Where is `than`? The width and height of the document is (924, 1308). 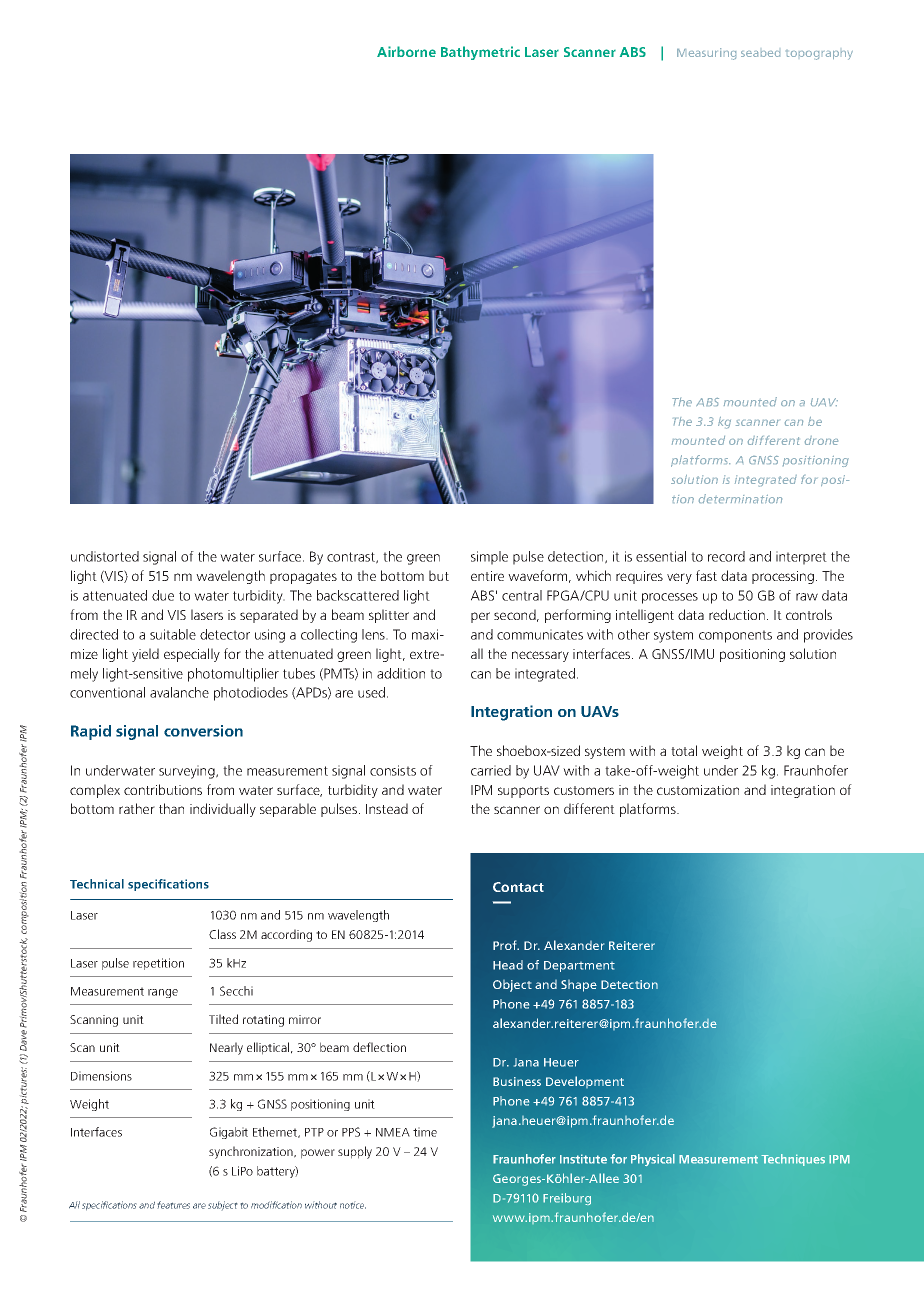 than is located at coordinates (171, 808).
